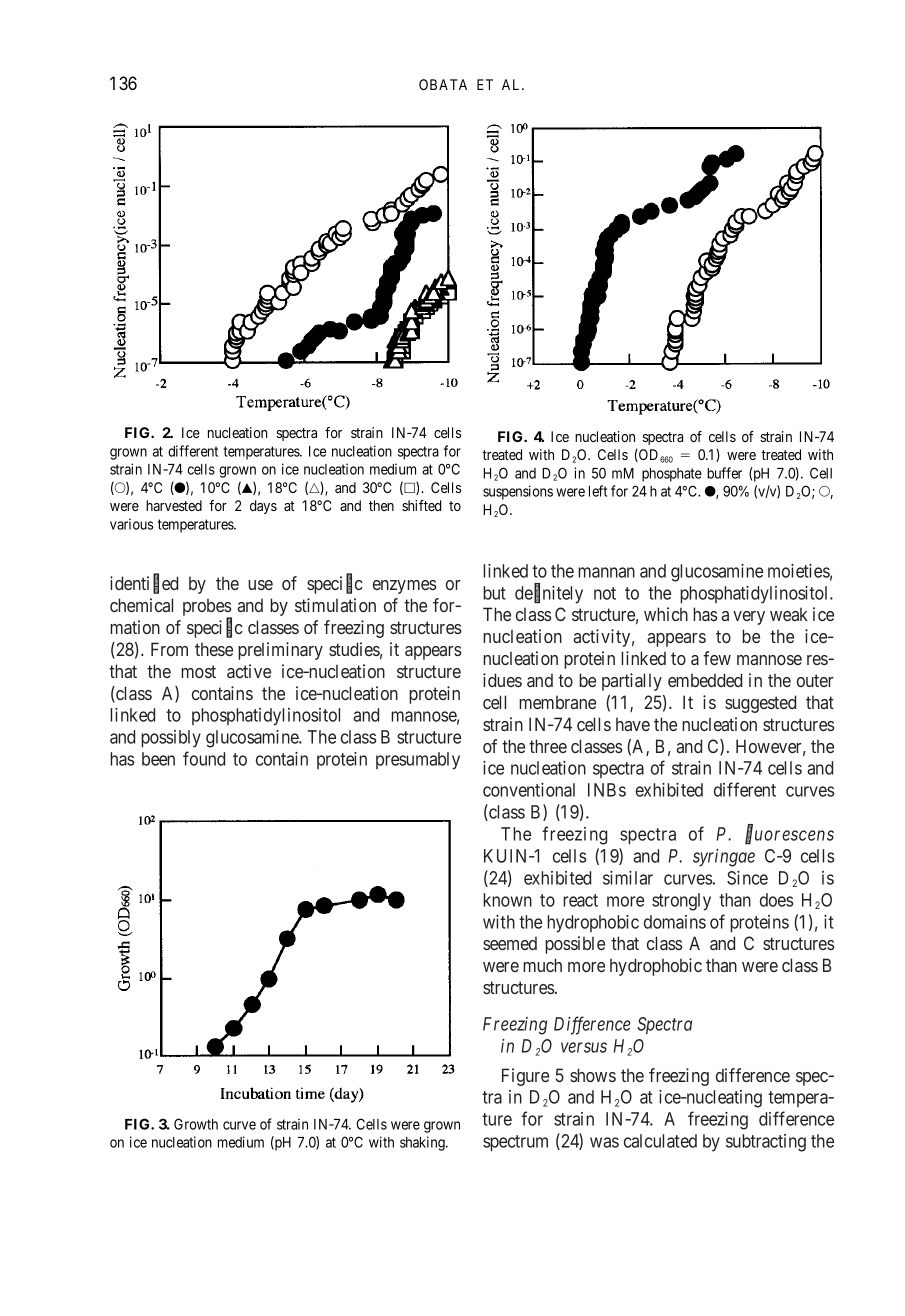 The width and height of the document is (905, 1316). What do you see at coordinates (529, 790) in the document?
I see `conventional` at bounding box center [529, 790].
